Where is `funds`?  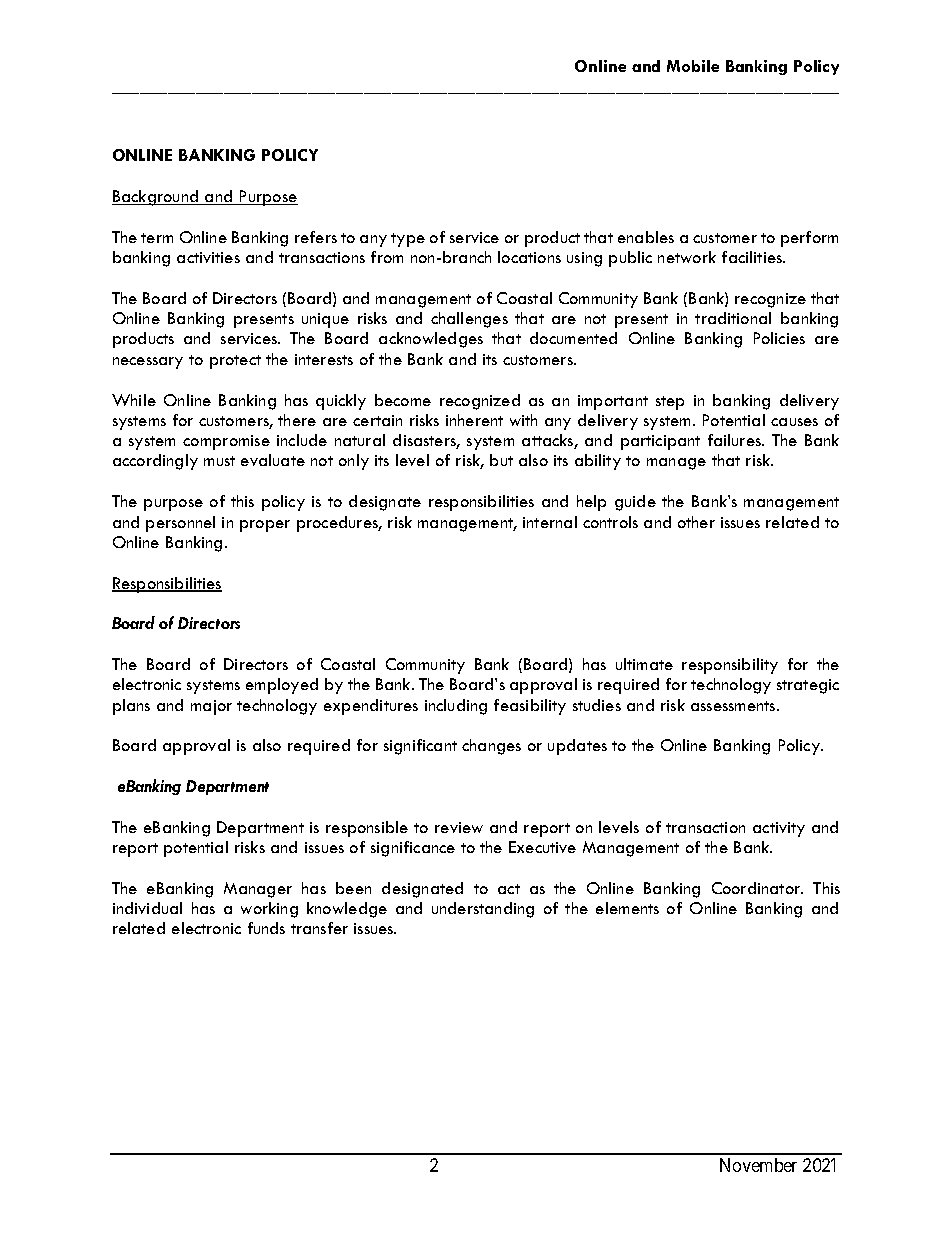
funds is located at coordinates (266, 928).
